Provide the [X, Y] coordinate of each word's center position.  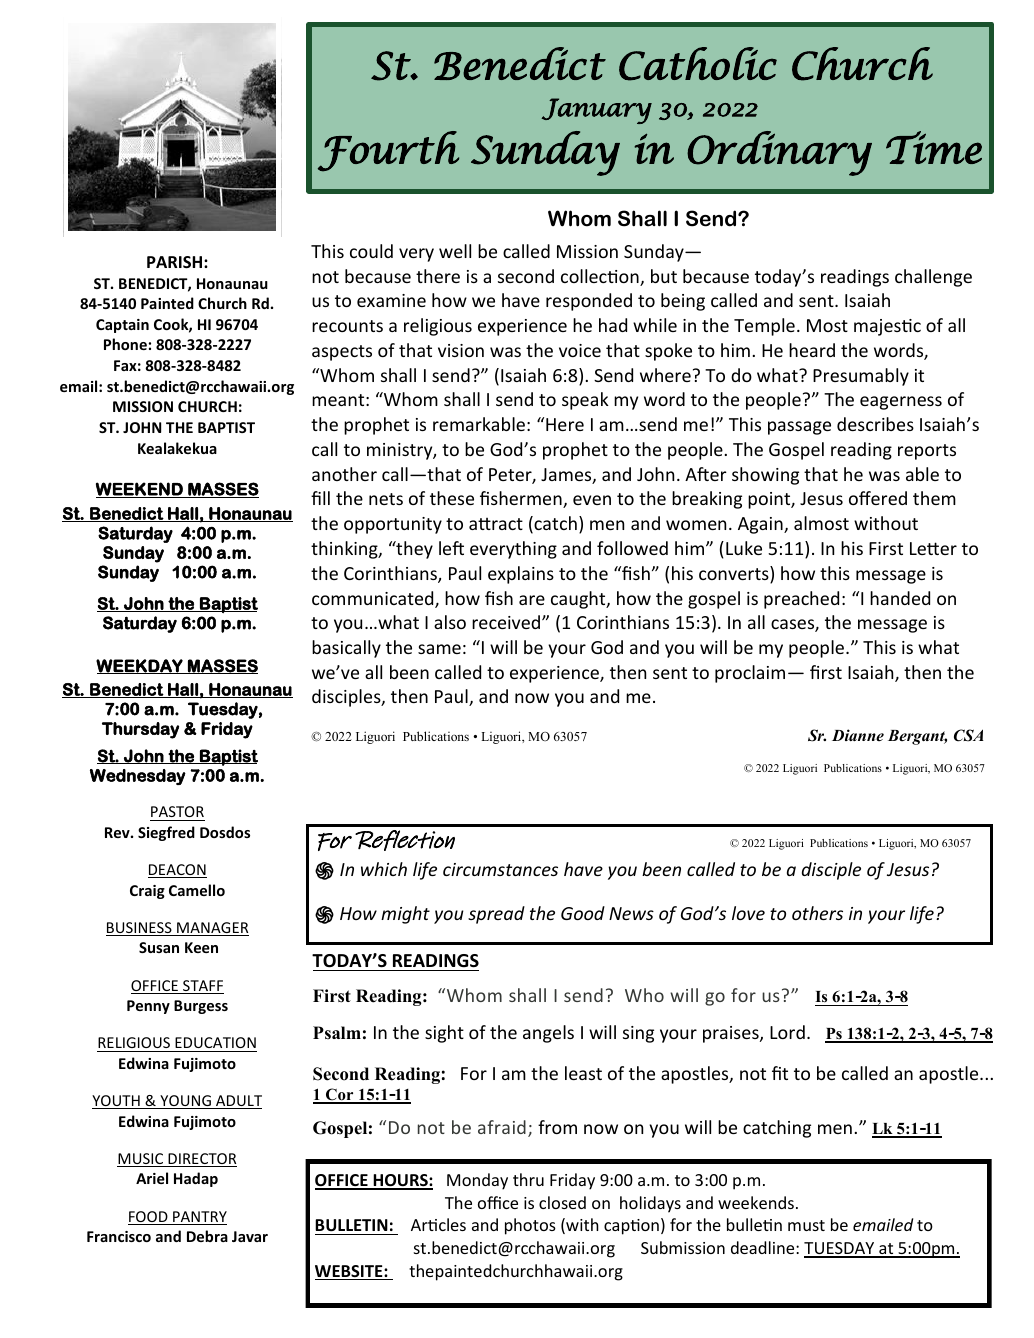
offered [878, 498]
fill [320, 498]
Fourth [388, 151]
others [817, 913]
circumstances [500, 869]
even [592, 500]
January [597, 111]
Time [934, 147]
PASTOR [177, 813]
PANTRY [199, 1218]
